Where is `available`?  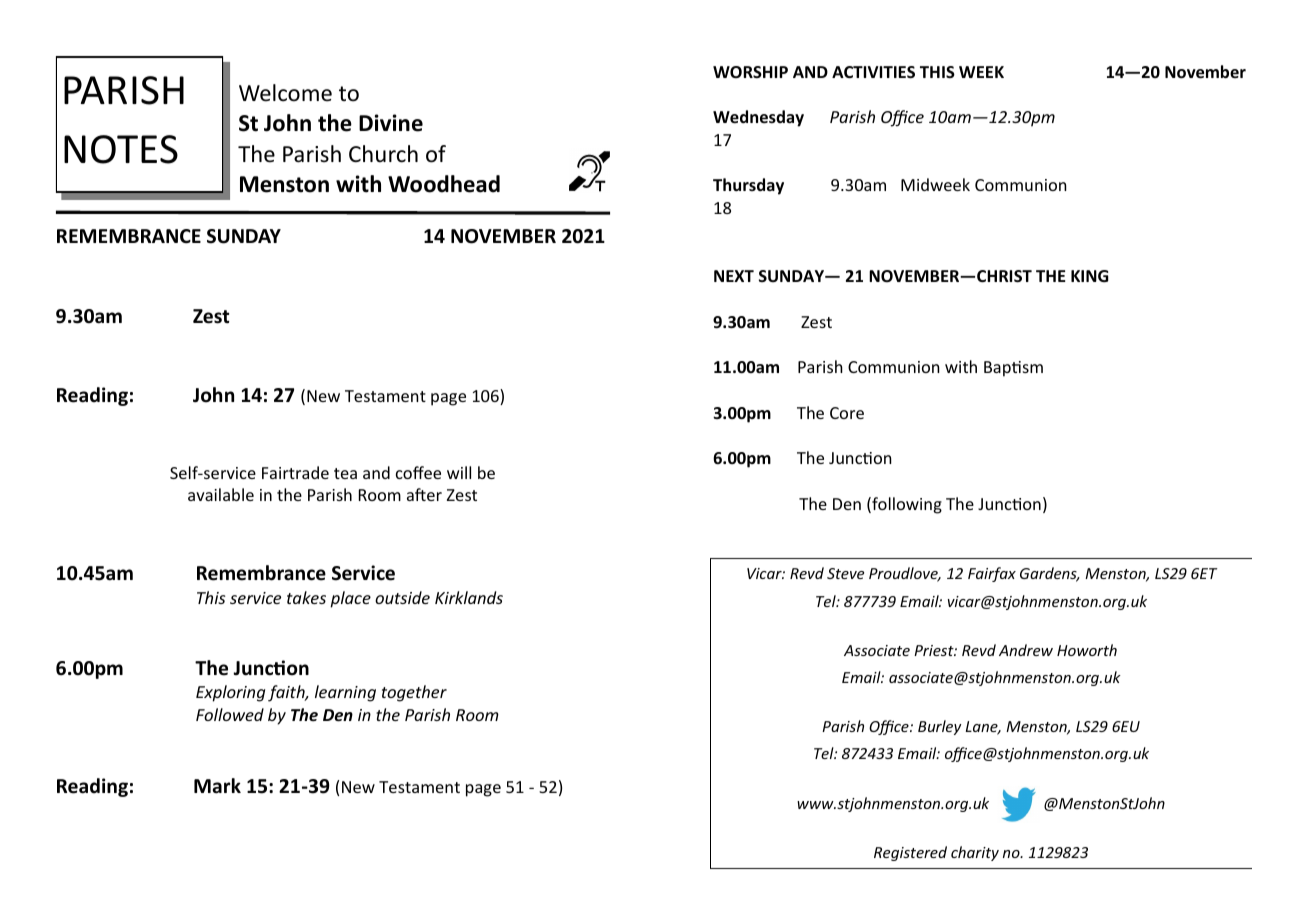
available is located at coordinates (221, 494).
